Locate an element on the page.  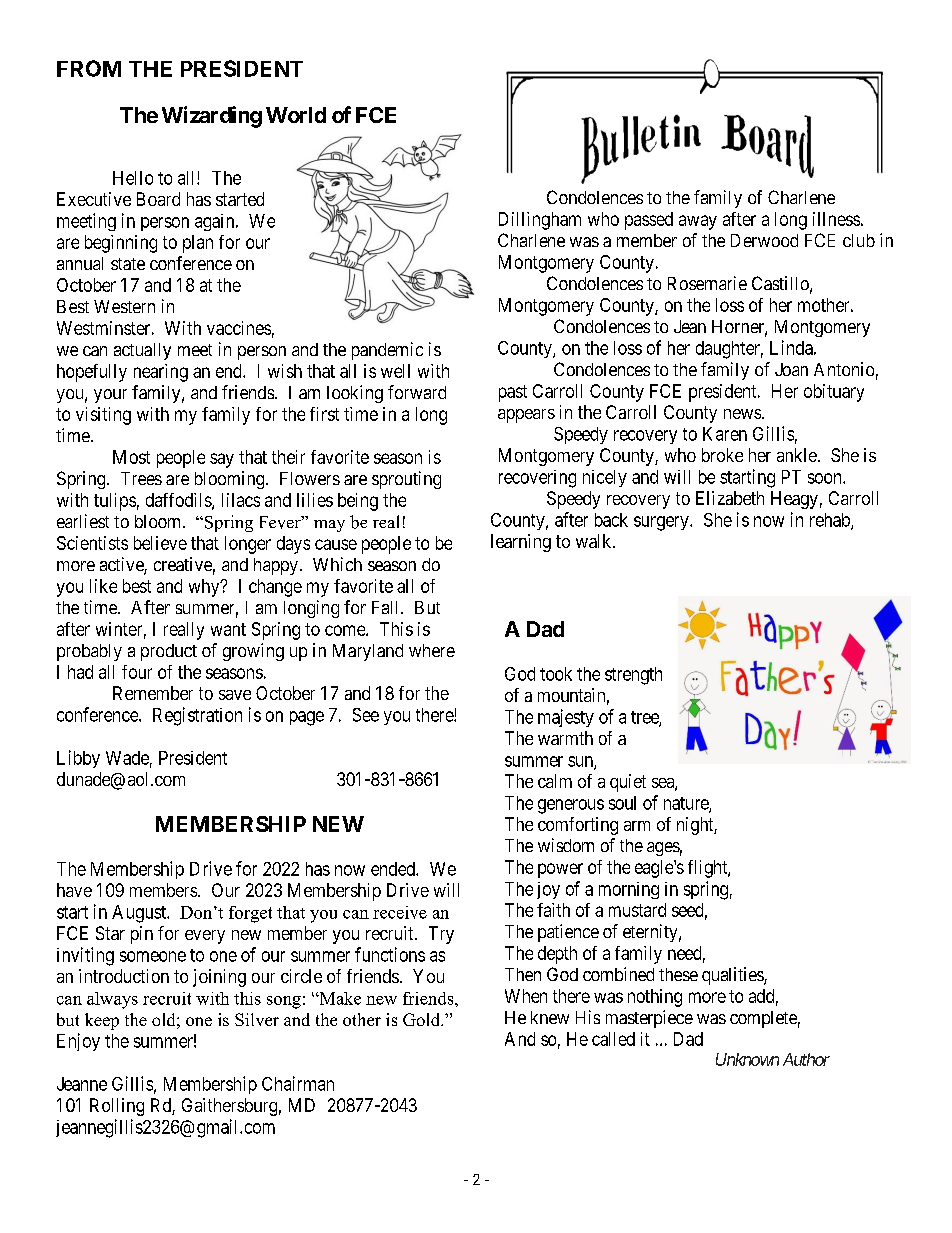
rehab is located at coordinates (831, 521).
